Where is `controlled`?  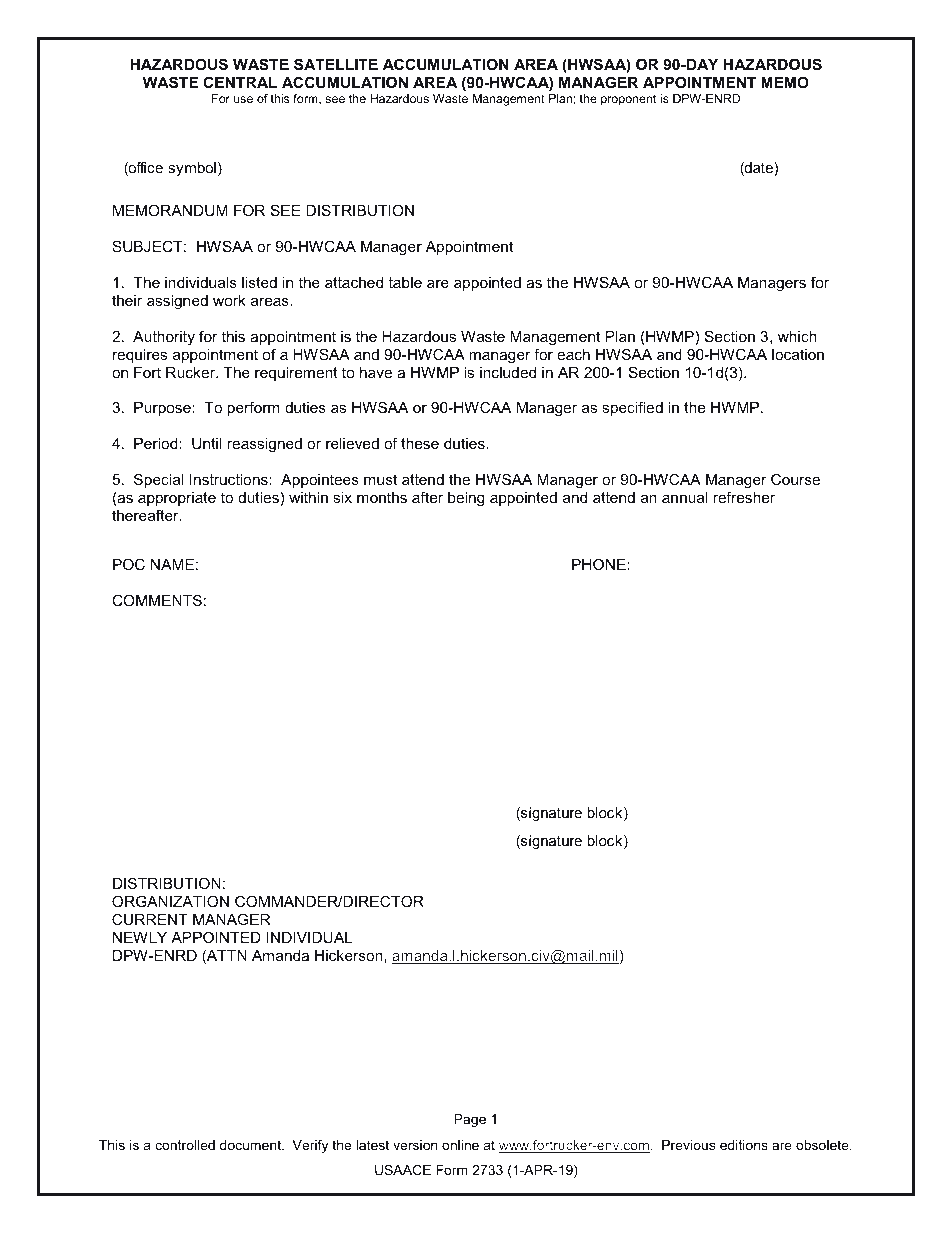 controlled is located at coordinates (185, 1145).
